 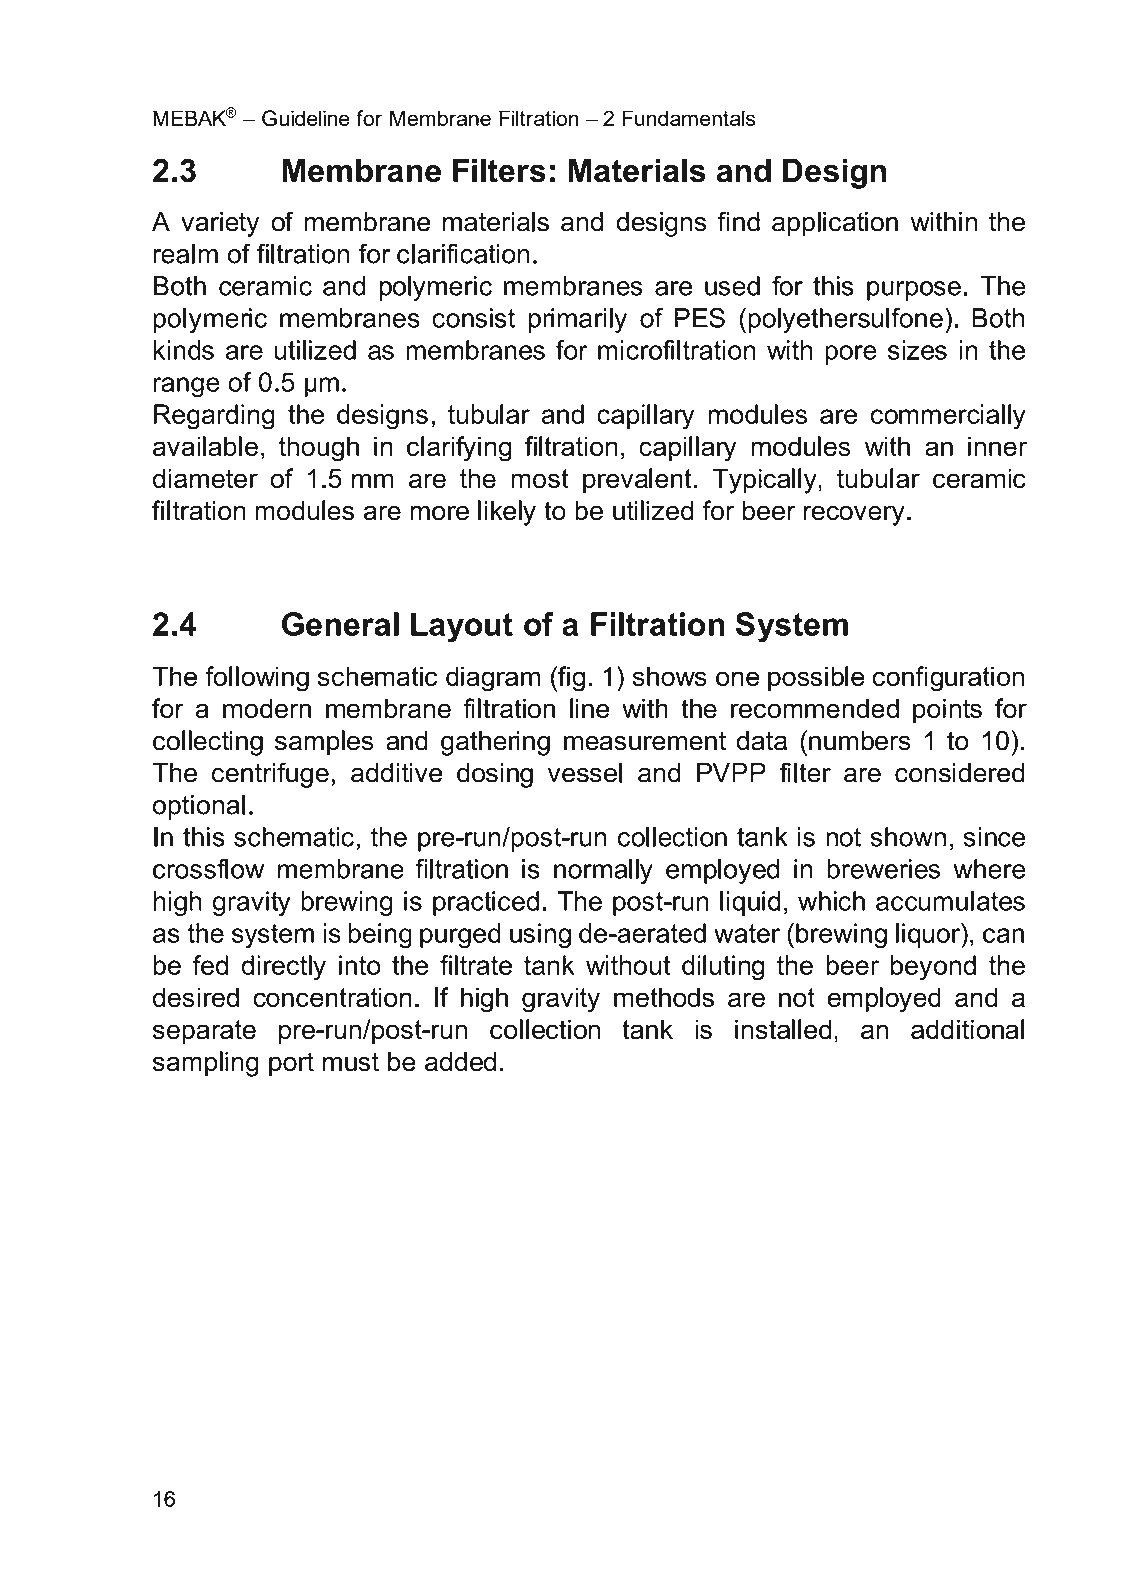 I want to click on measurement, so click(x=645, y=741).
